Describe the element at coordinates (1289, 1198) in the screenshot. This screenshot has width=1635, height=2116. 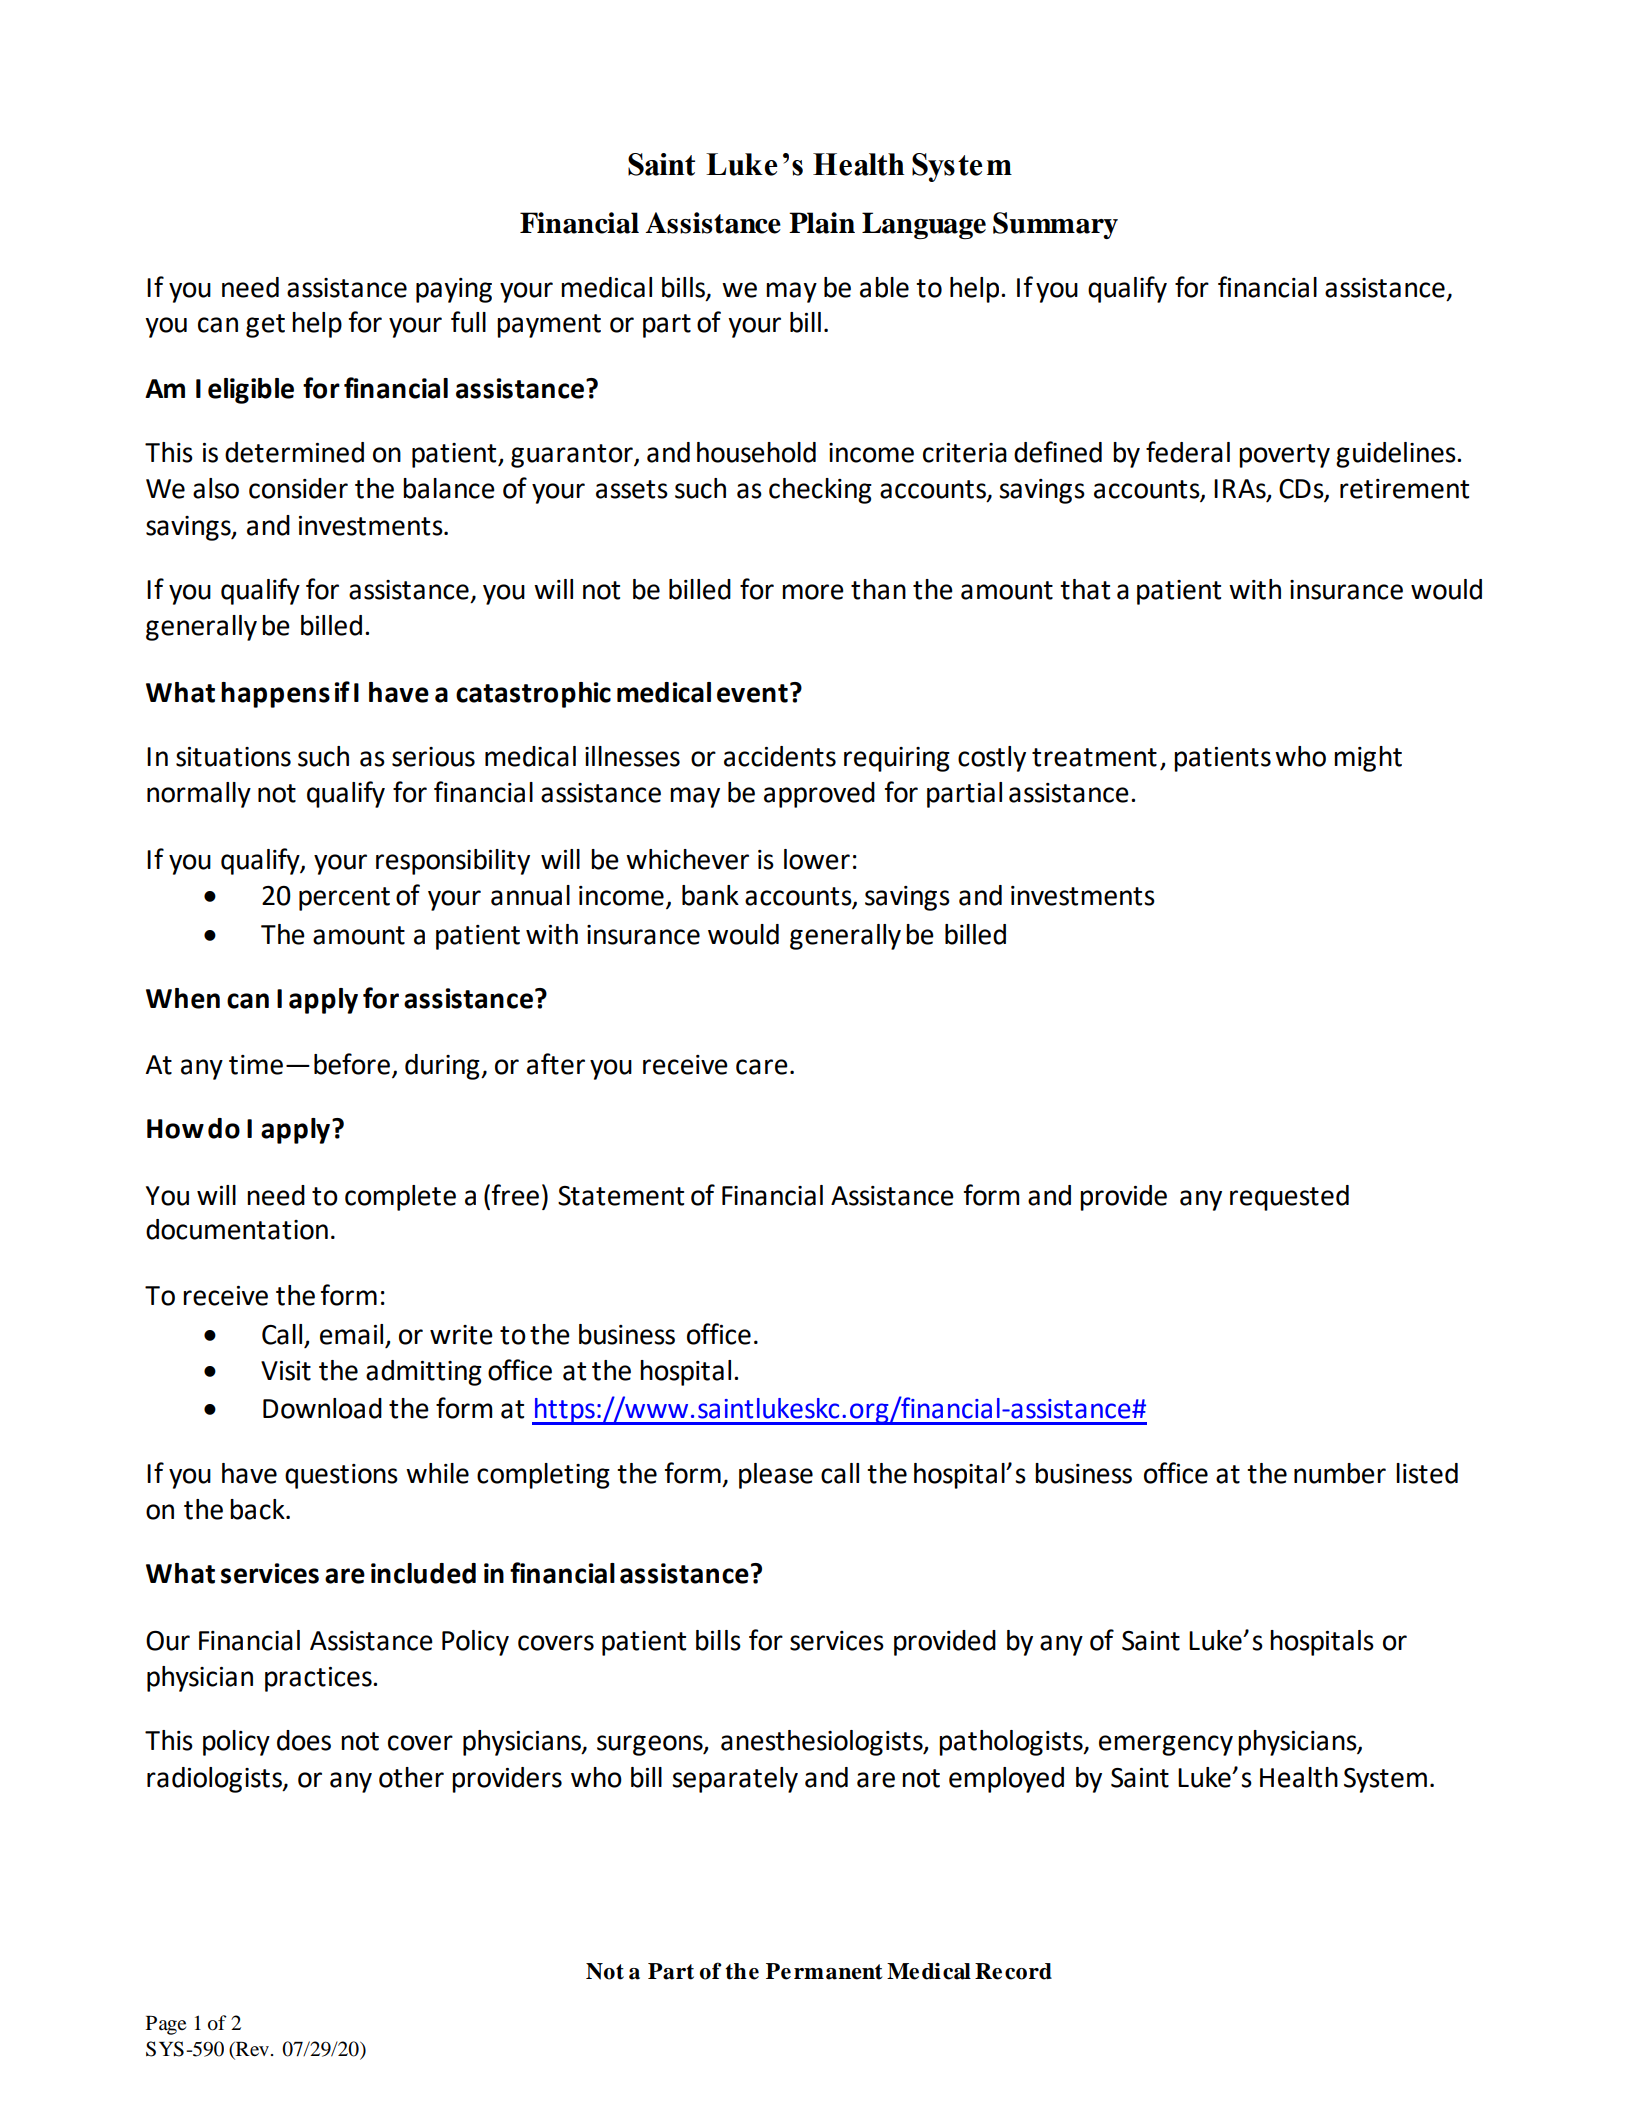
I see `requested` at that location.
